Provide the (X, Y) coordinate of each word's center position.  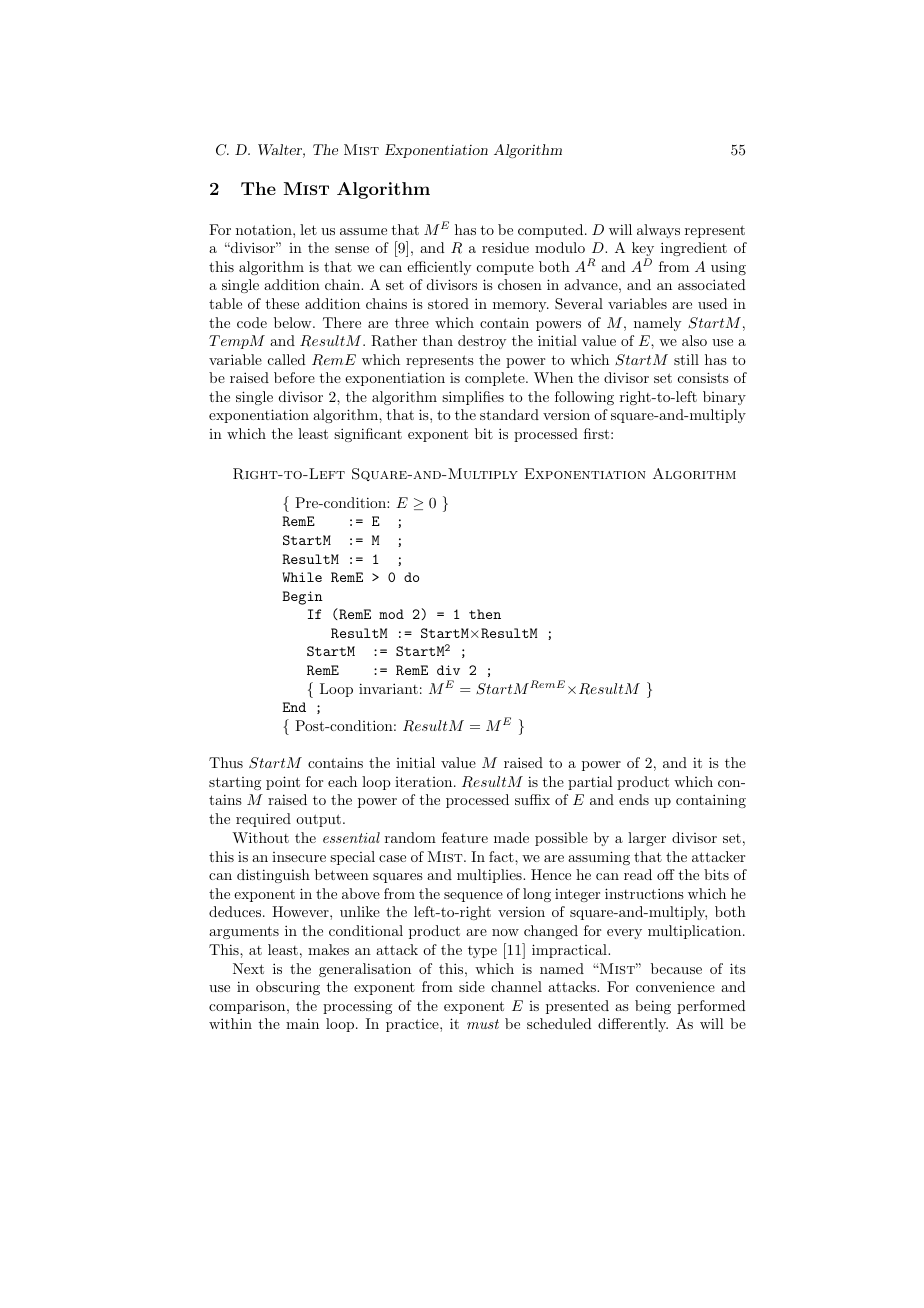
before (294, 377)
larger (647, 839)
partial (590, 783)
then (485, 614)
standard (509, 414)
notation (265, 229)
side (472, 986)
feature (465, 837)
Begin (302, 598)
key (643, 250)
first (596, 433)
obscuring (288, 988)
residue (505, 247)
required (263, 820)
